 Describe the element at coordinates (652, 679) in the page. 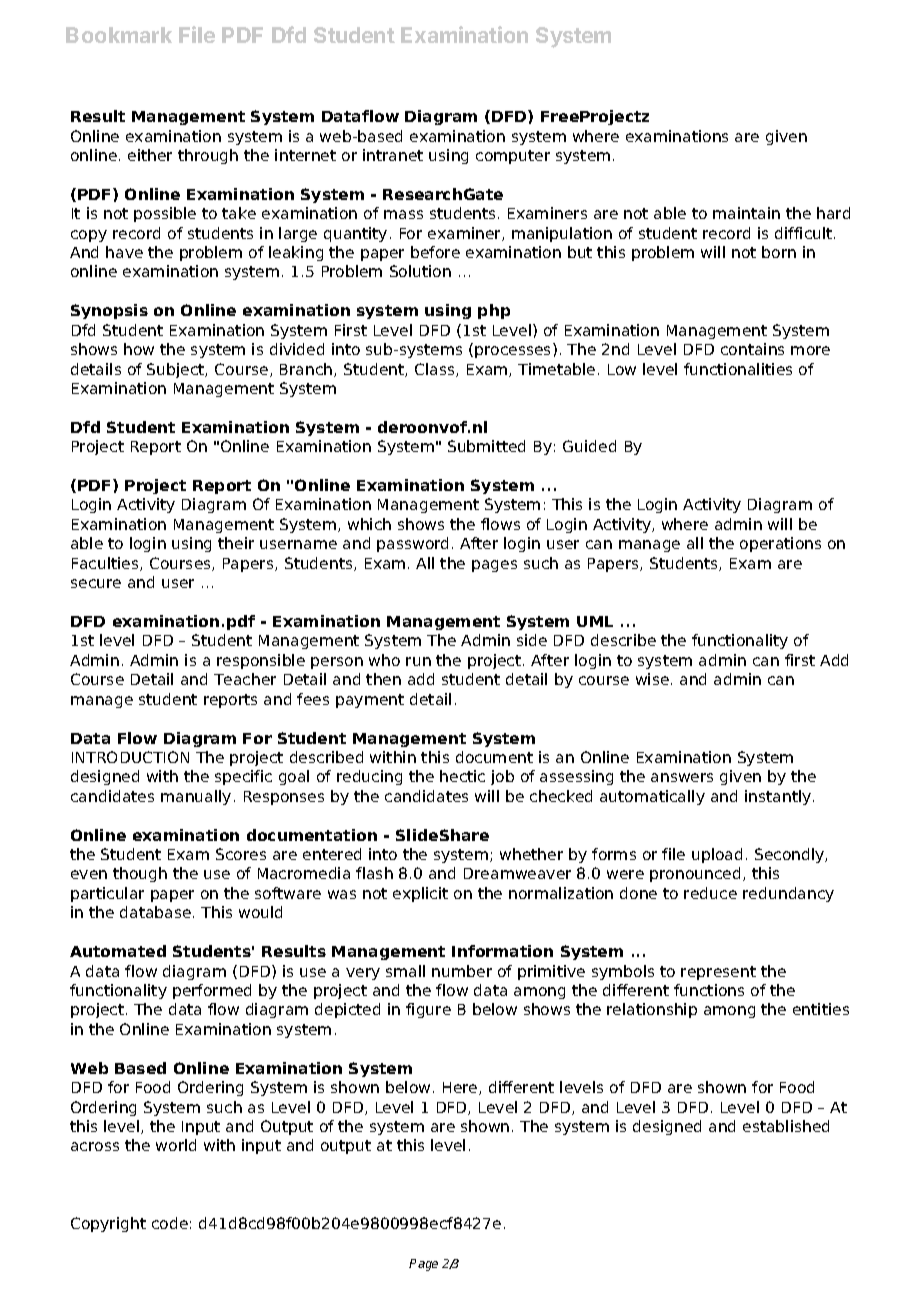

I see `wise` at that location.
